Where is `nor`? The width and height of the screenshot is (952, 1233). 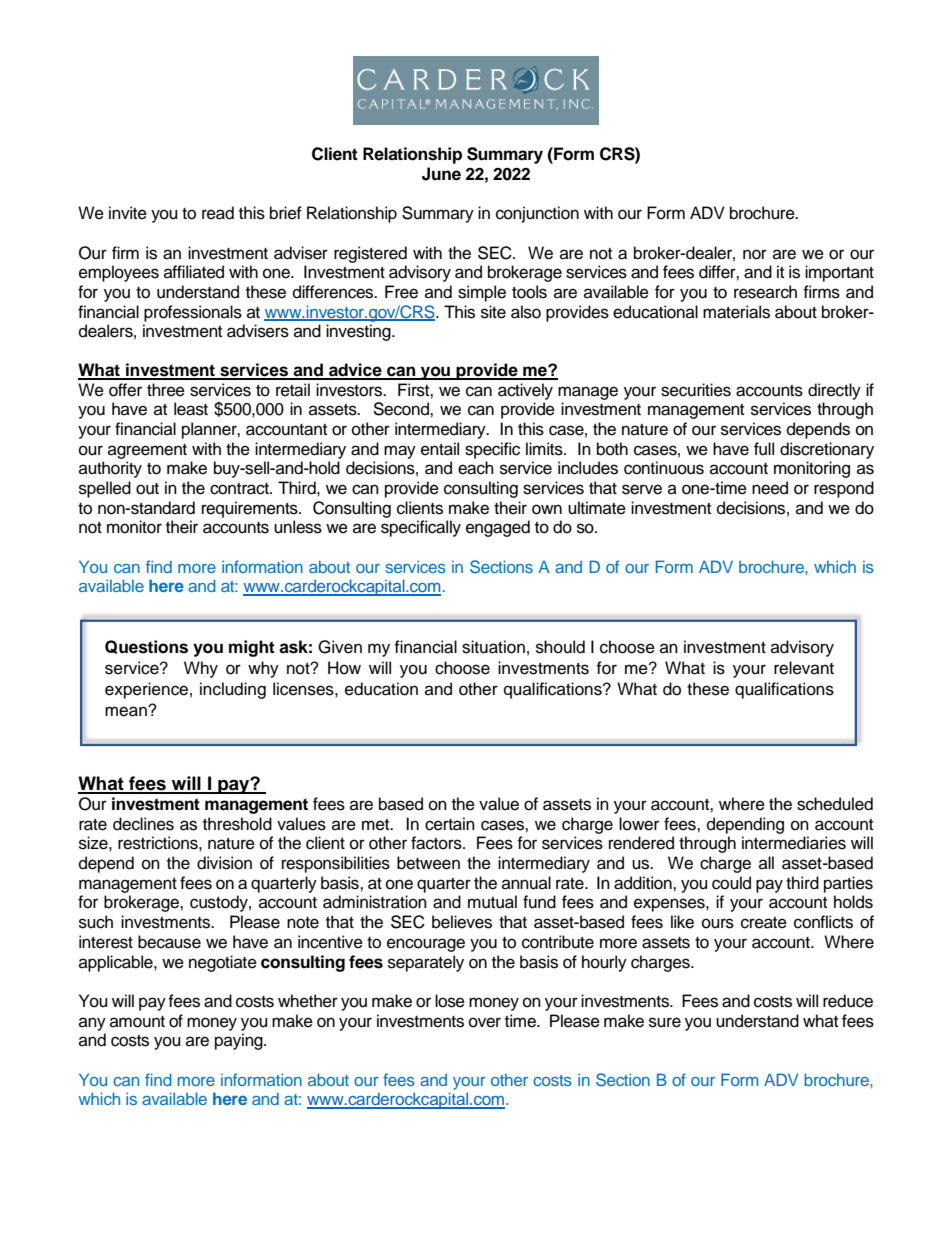
nor is located at coordinates (755, 254).
